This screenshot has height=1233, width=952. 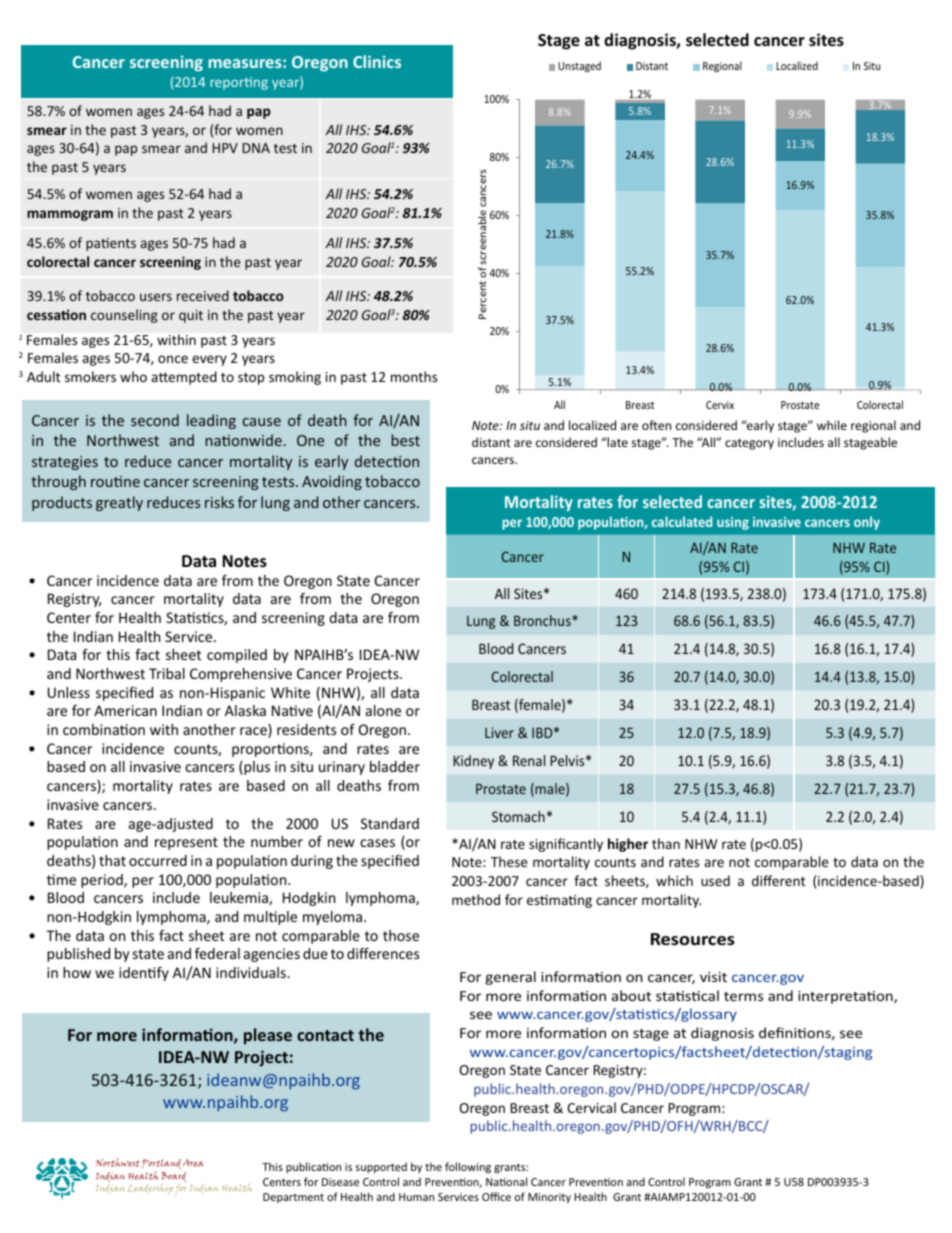 What do you see at coordinates (543, 620) in the screenshot?
I see `Bronchus` at bounding box center [543, 620].
